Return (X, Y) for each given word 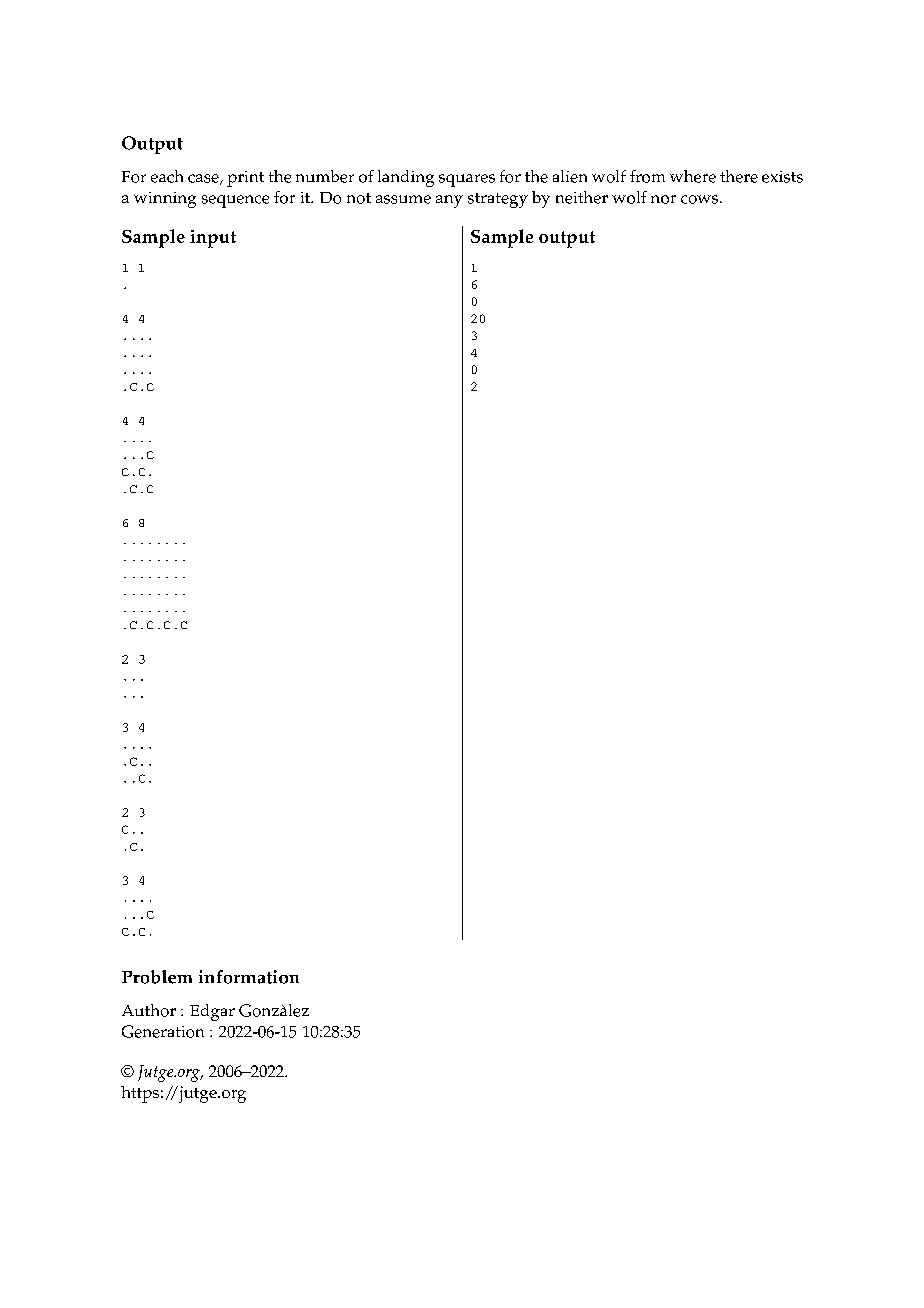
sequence (235, 201)
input (213, 239)
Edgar (212, 1012)
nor (663, 199)
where (693, 176)
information (249, 977)
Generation (163, 1031)
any (449, 201)
